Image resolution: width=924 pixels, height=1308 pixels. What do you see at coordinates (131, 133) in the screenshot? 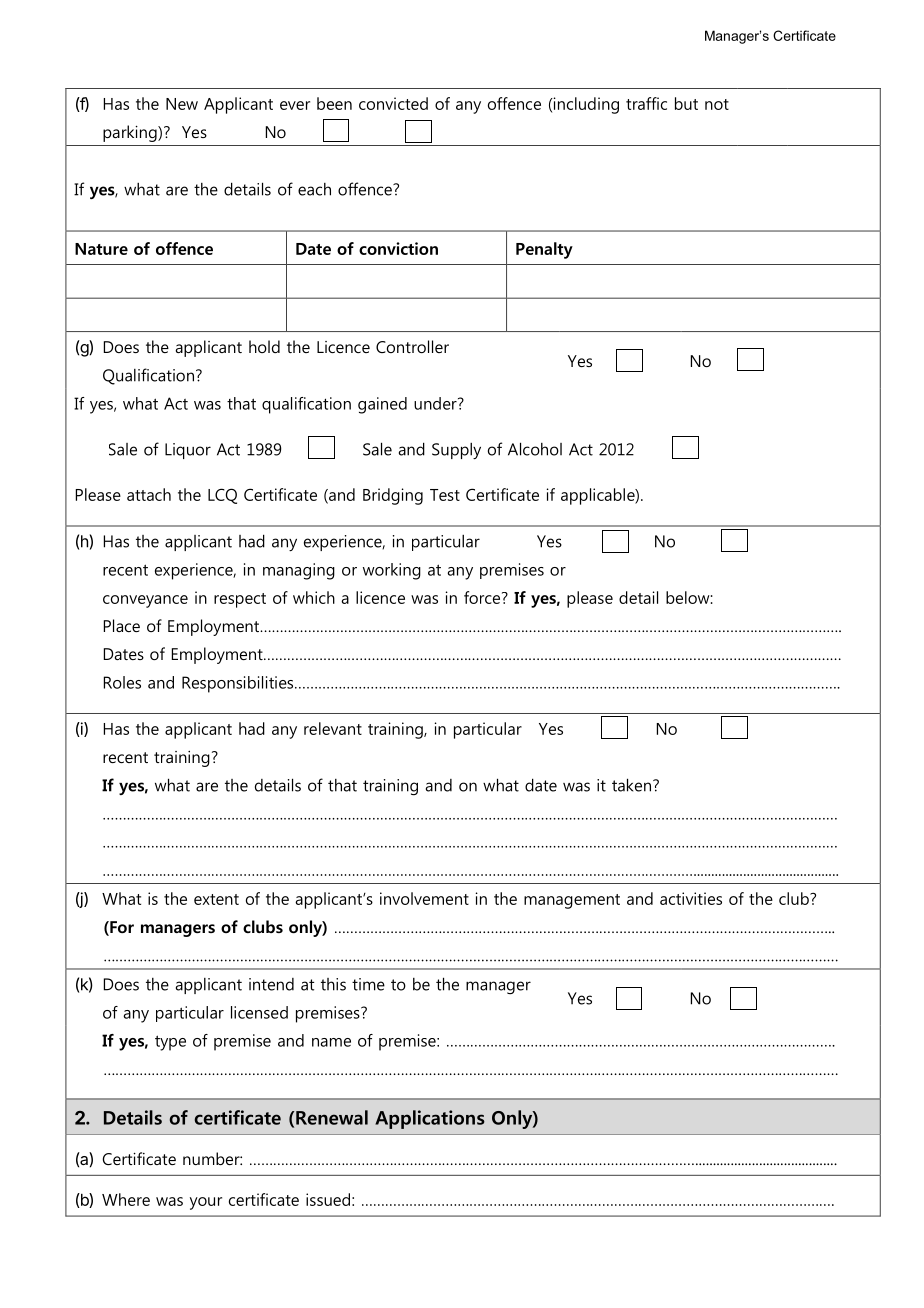
I see `parking` at bounding box center [131, 133].
